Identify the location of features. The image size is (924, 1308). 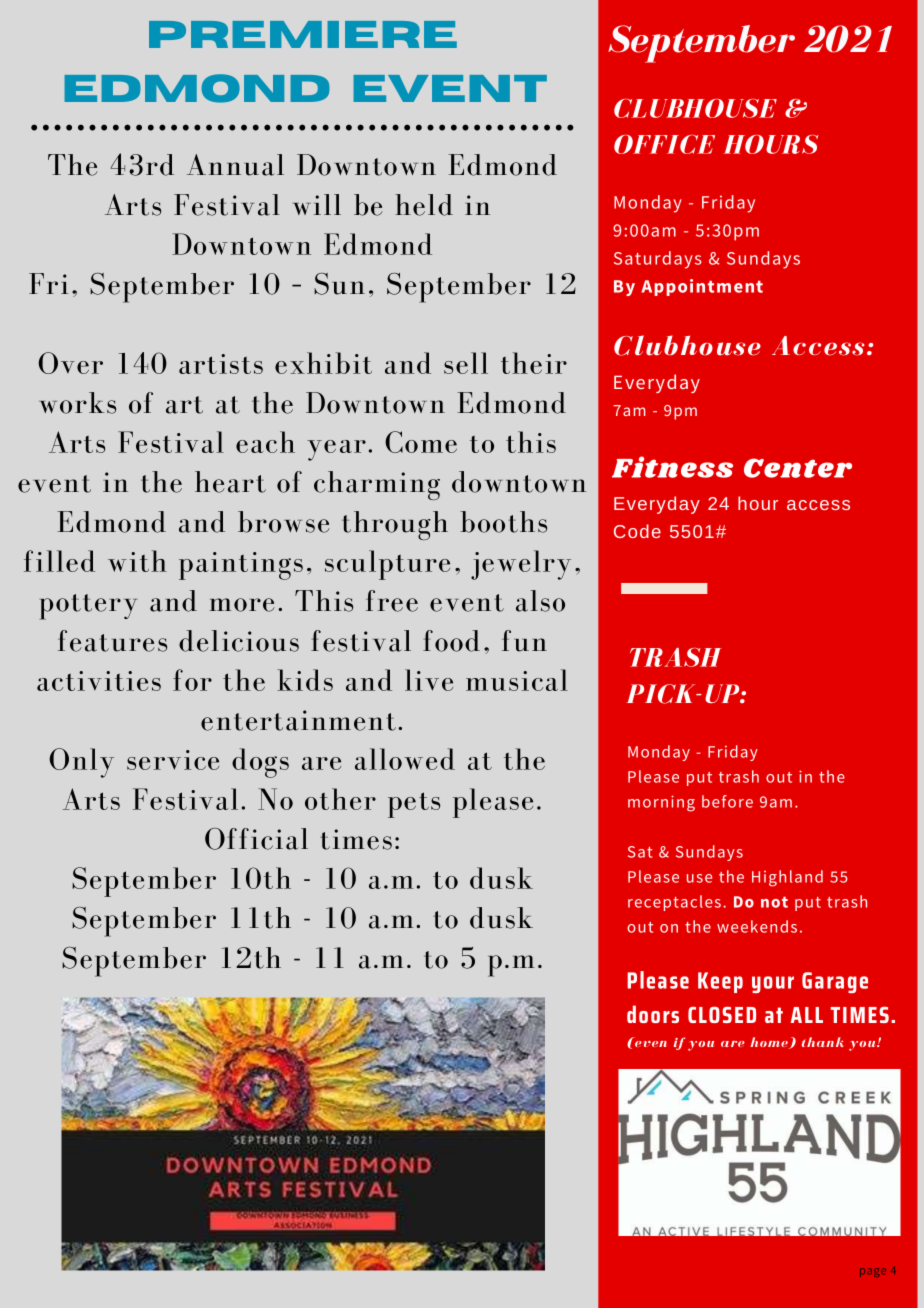
(112, 641).
